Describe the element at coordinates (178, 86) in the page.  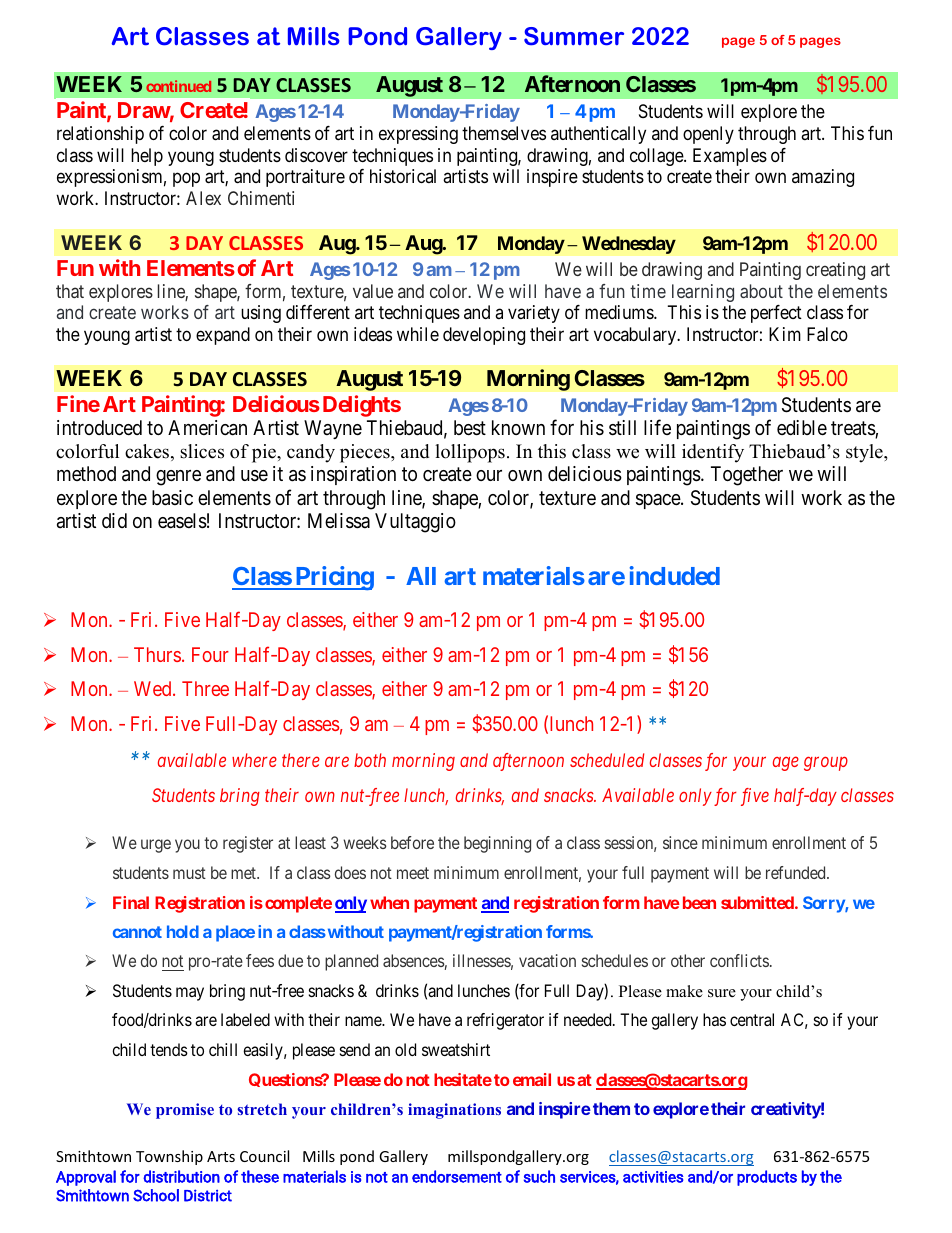
I see `continued` at that location.
